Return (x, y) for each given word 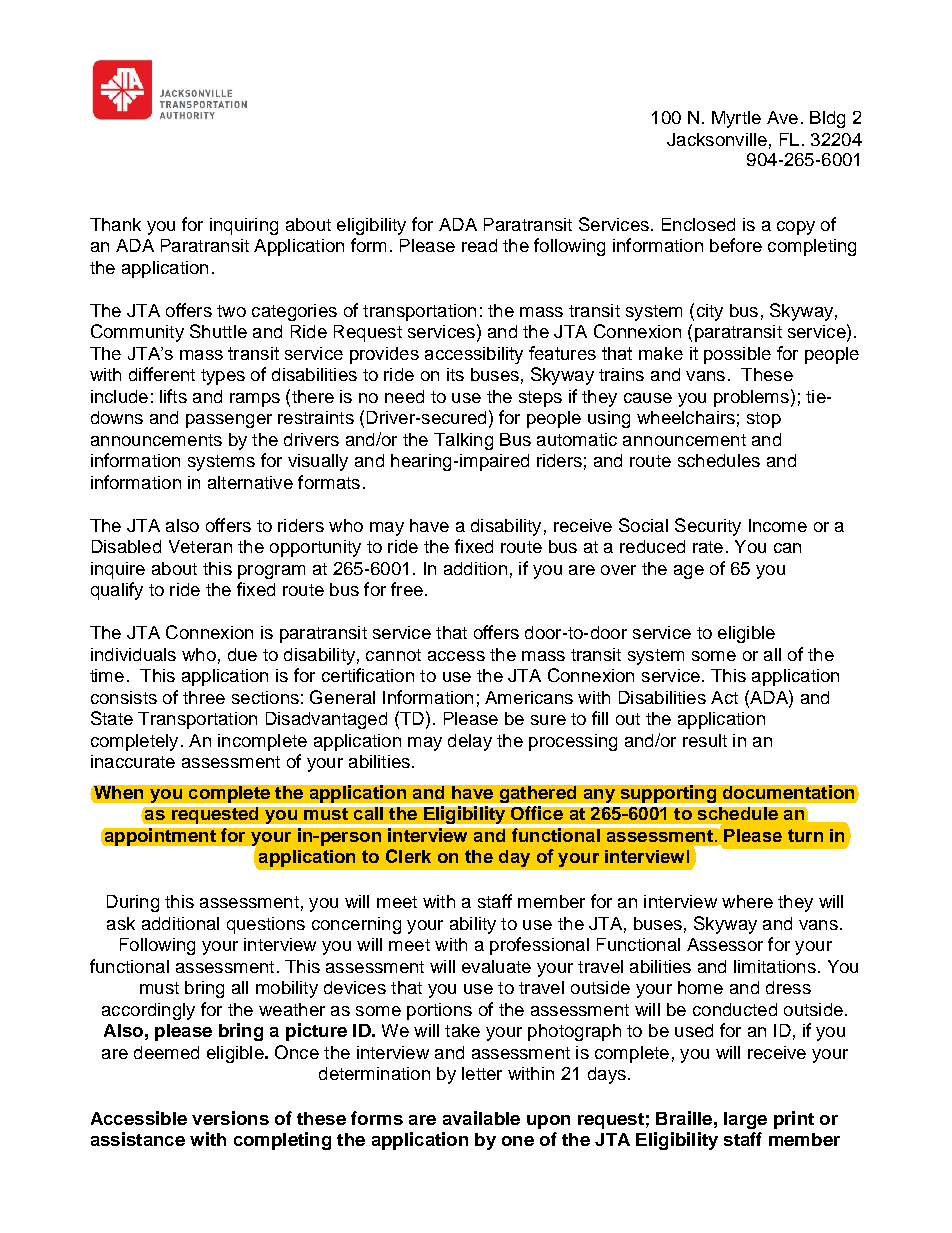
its (455, 374)
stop (764, 420)
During (133, 903)
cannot (393, 655)
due (242, 654)
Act (724, 697)
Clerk (408, 856)
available (481, 1118)
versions (230, 1118)
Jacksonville (717, 139)
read (479, 245)
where (747, 901)
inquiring (244, 226)
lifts (173, 396)
